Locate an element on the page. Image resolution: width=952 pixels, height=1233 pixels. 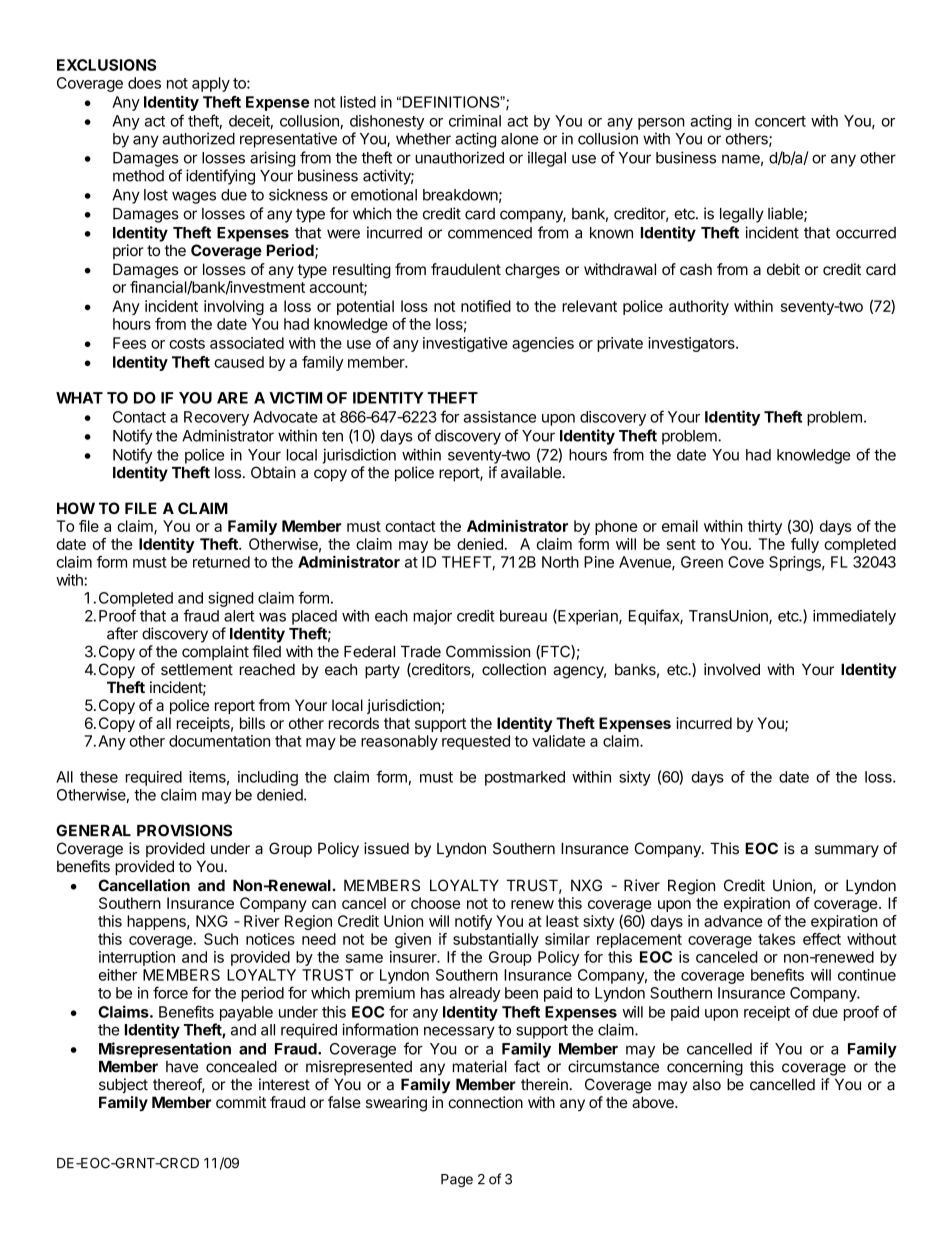
PROVISIONS is located at coordinates (184, 830).
